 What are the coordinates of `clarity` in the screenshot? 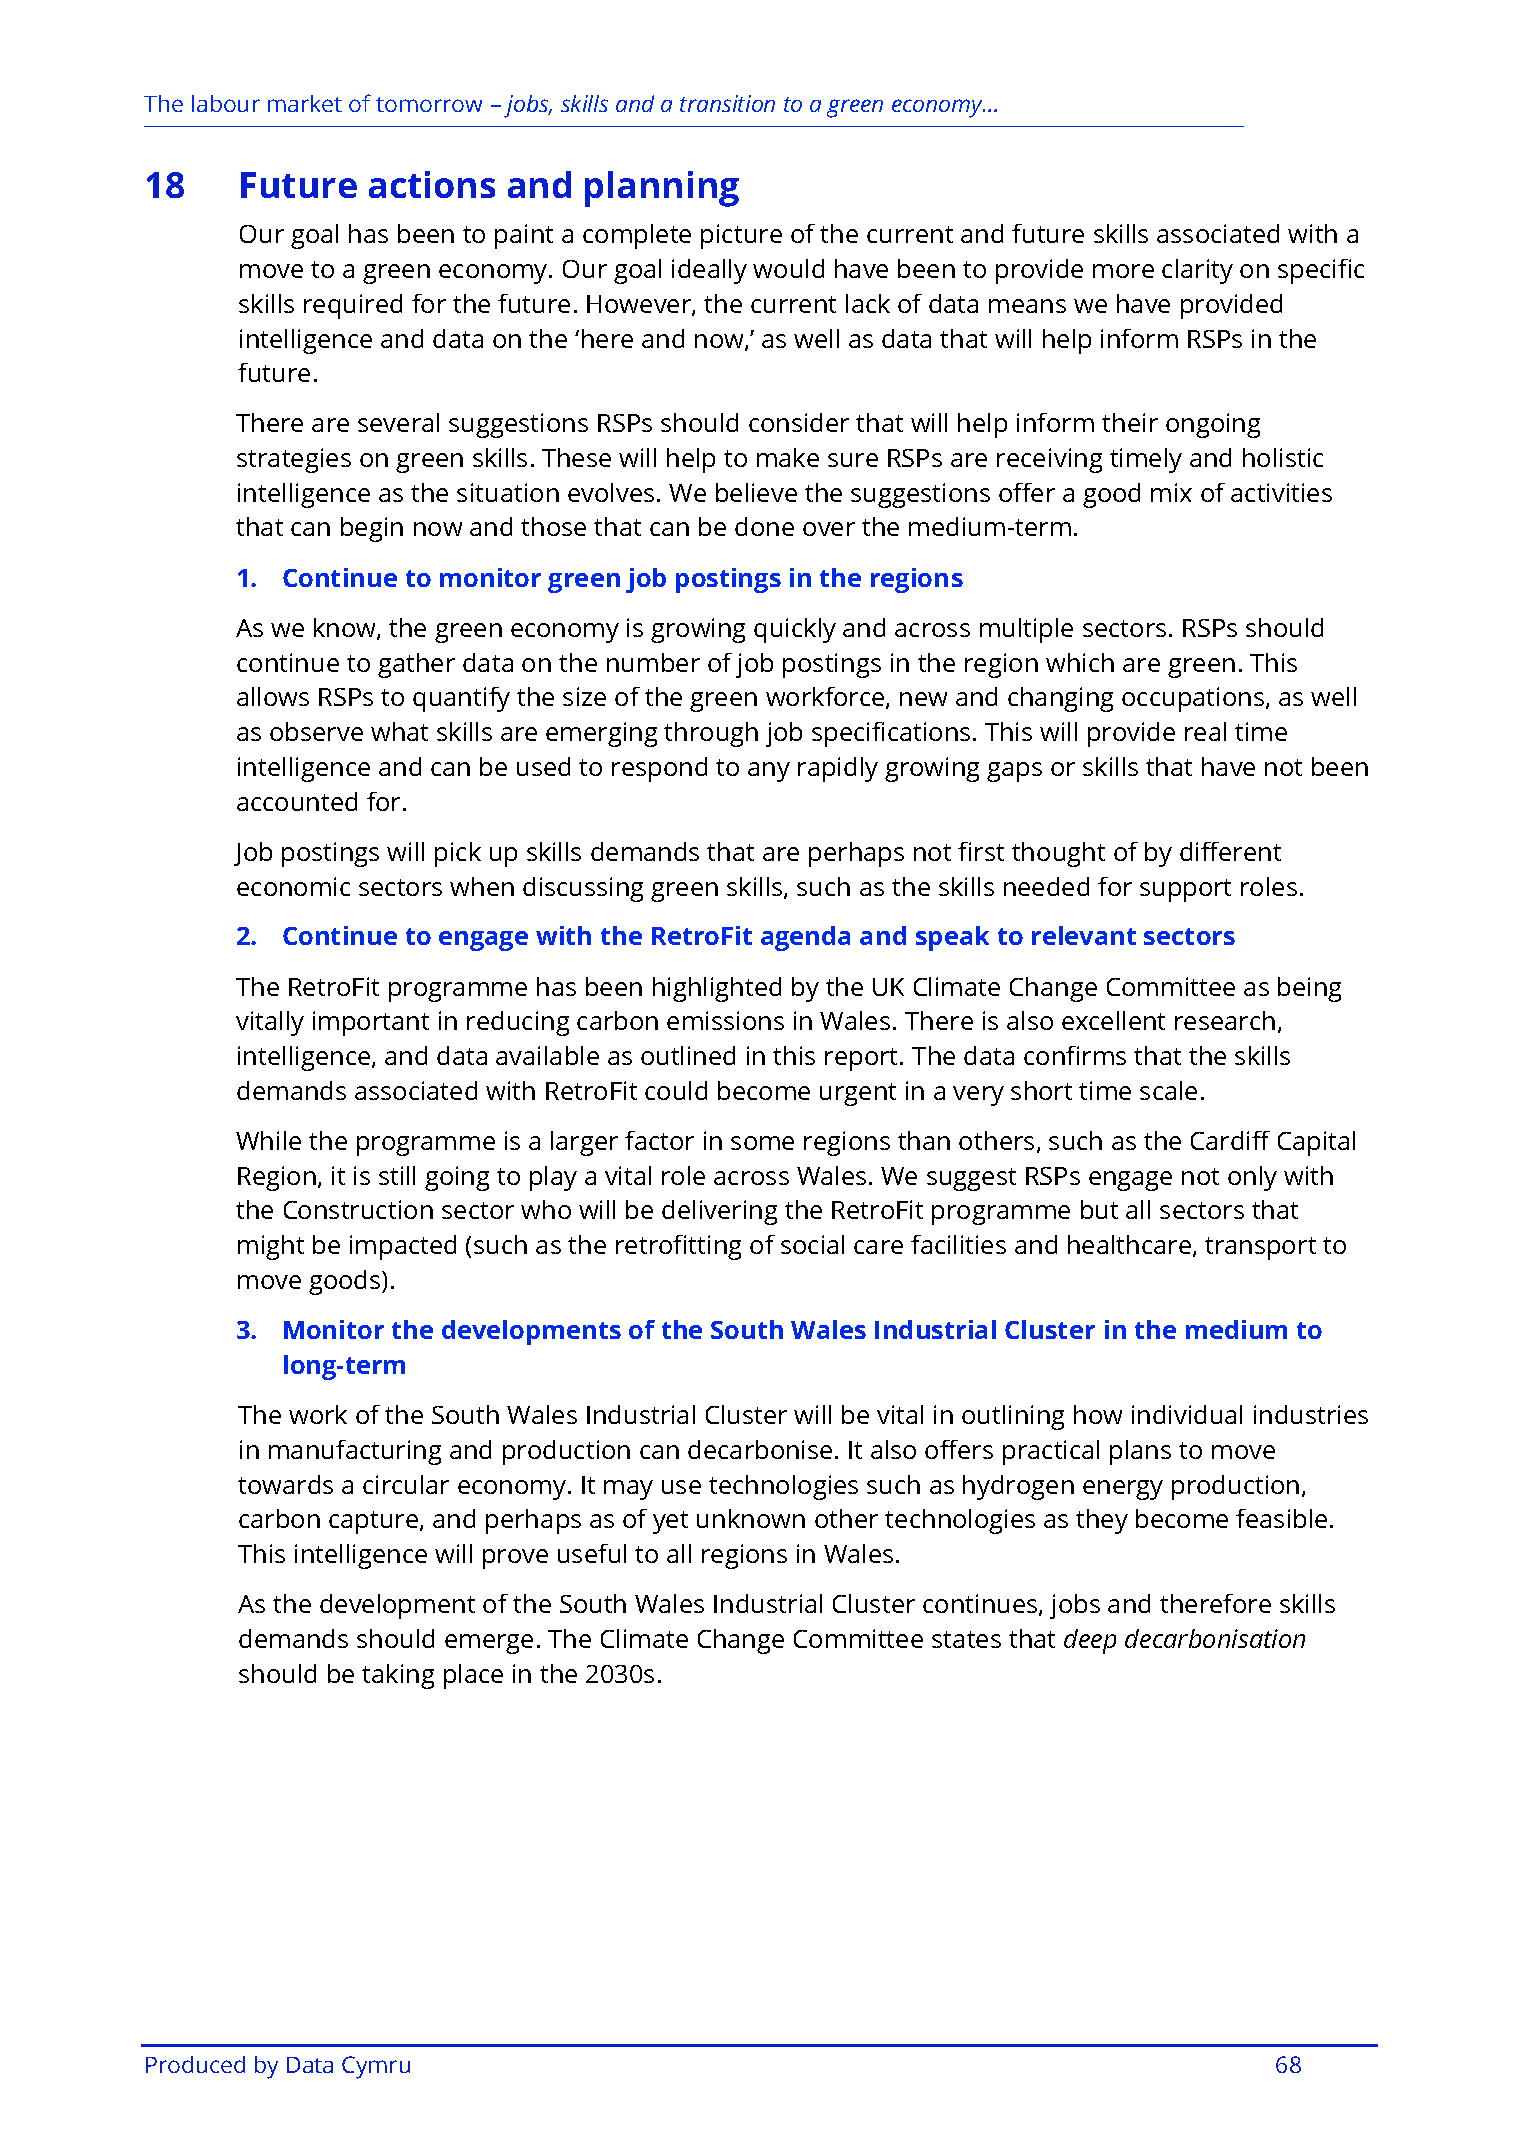 It's located at (1197, 271).
